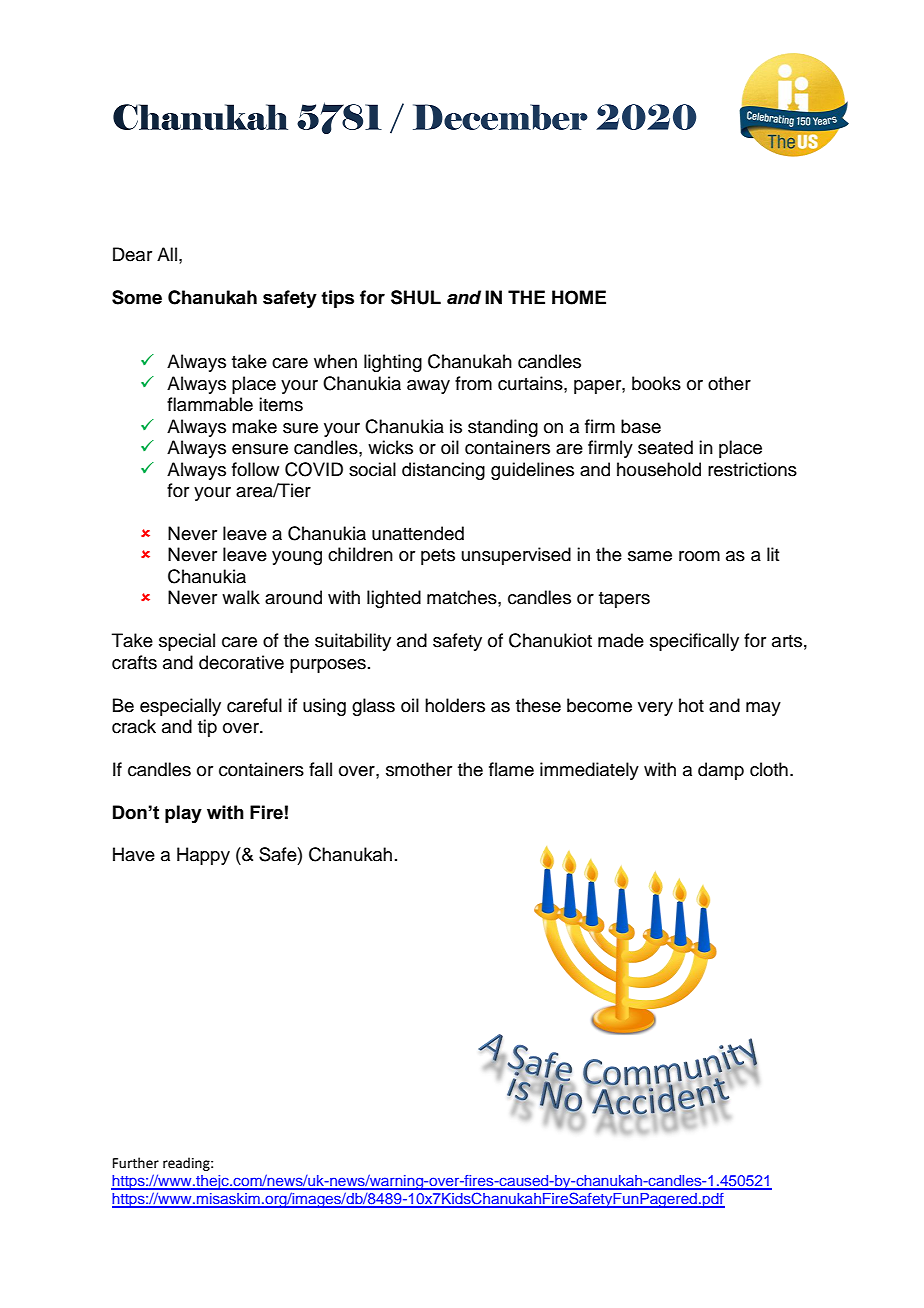 The image size is (924, 1308). I want to click on Happy, so click(203, 856).
